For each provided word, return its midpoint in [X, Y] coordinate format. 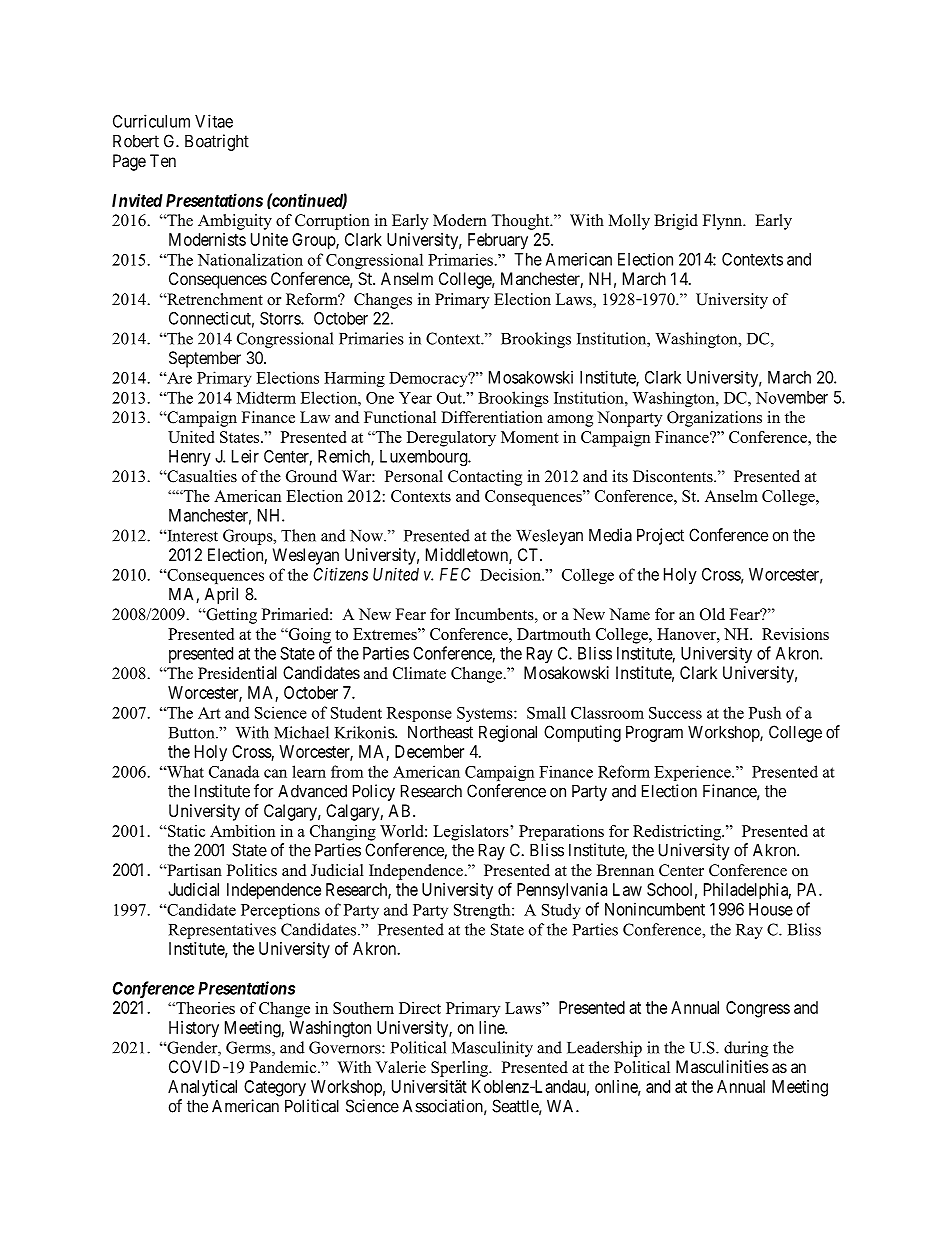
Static [185, 831]
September [205, 359]
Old [712, 614]
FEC [455, 574]
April [221, 595]
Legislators [472, 833]
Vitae [214, 121]
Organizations [714, 419]
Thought [521, 222]
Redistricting [678, 833]
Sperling [461, 1069]
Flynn [724, 222]
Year [415, 398]
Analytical [202, 1088]
